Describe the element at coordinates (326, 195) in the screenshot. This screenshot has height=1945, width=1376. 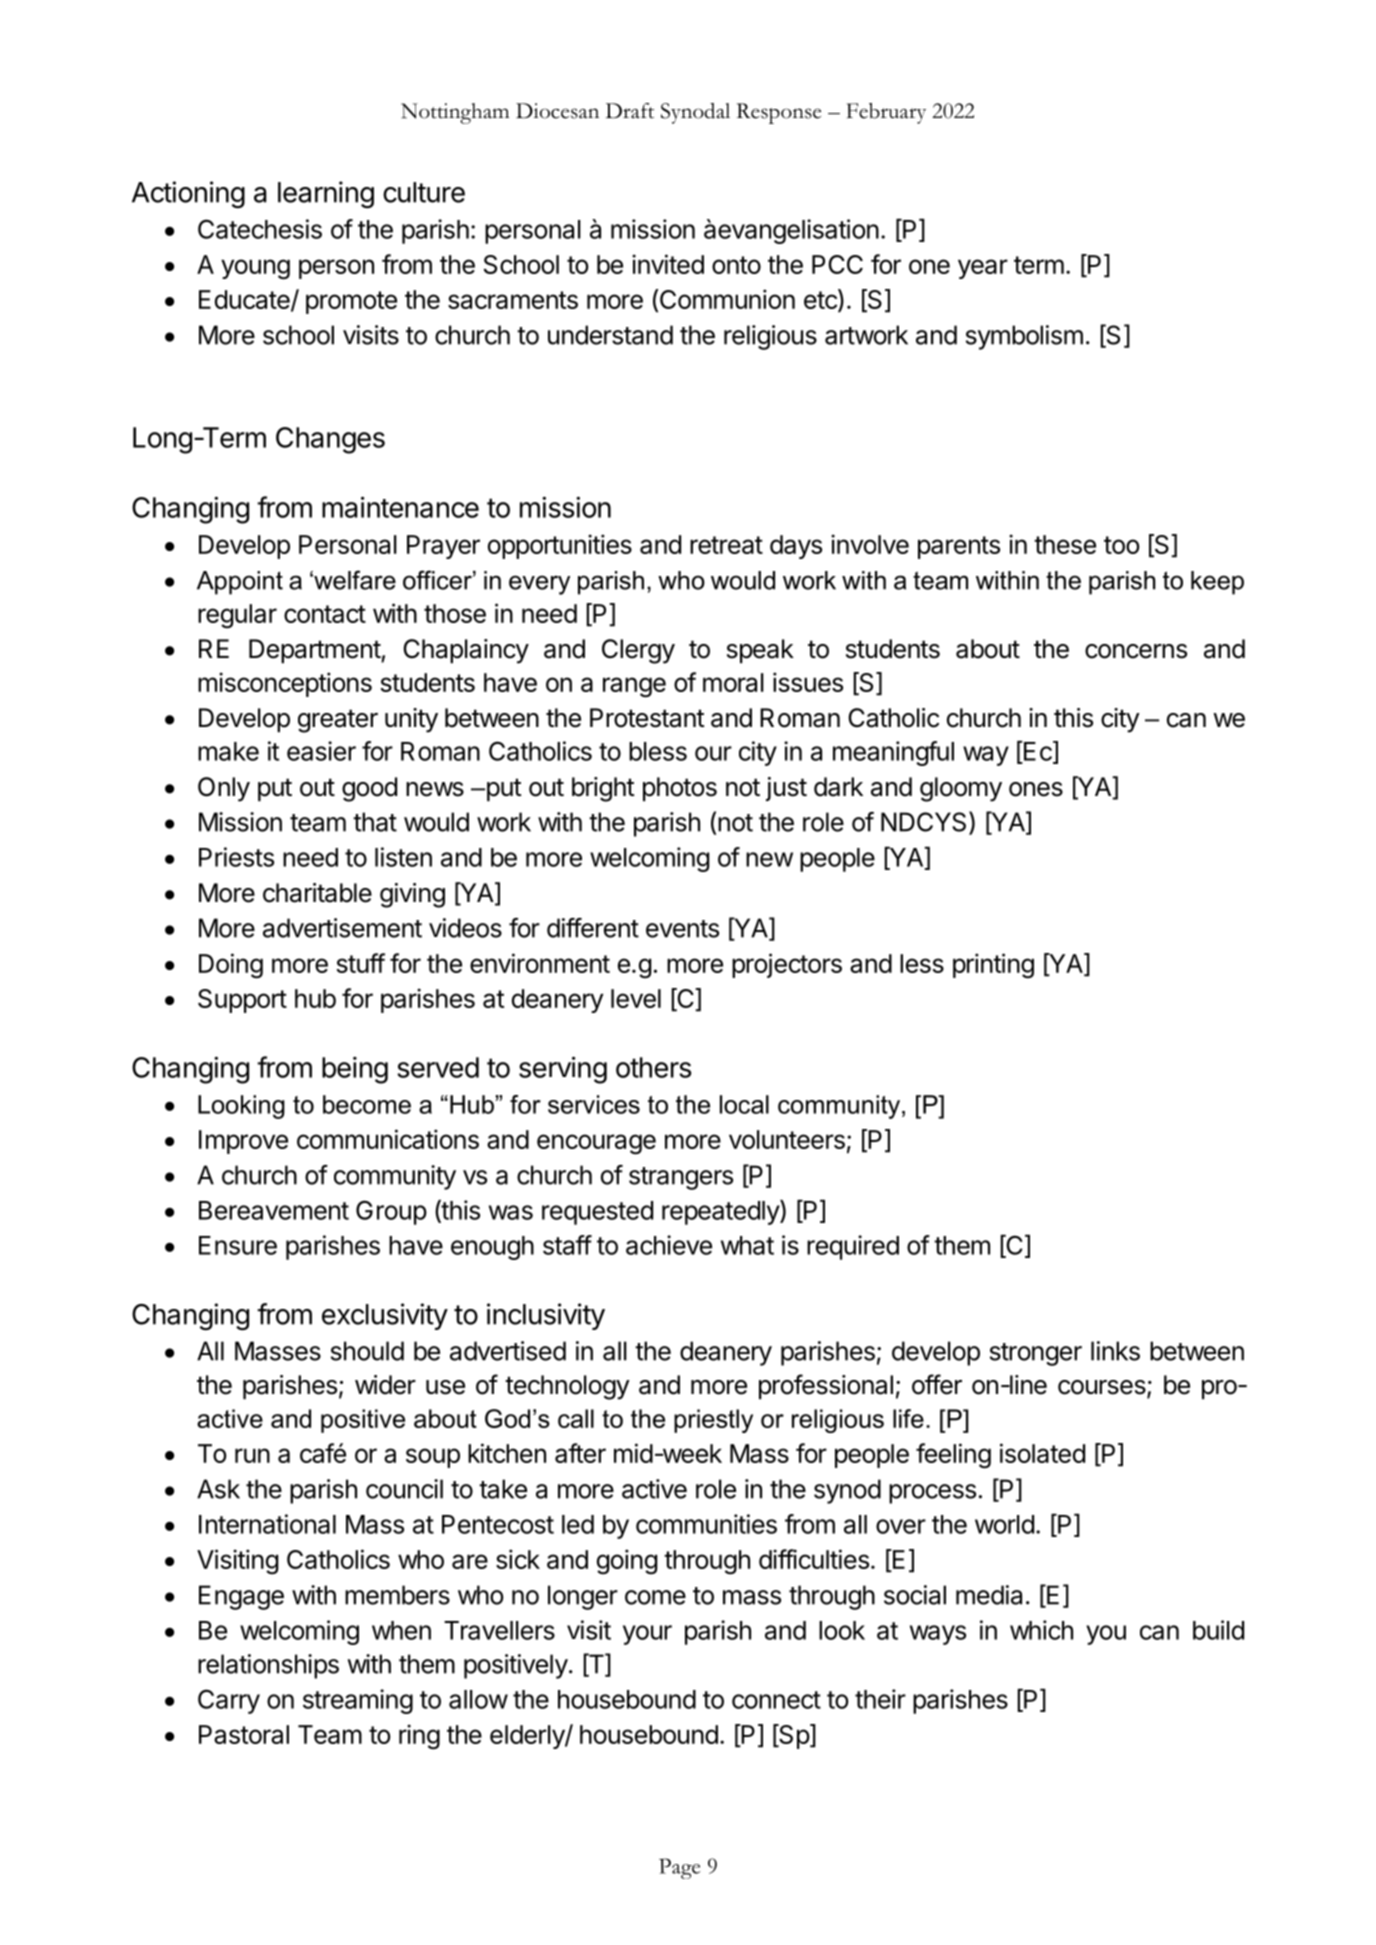
I see `learning` at that location.
